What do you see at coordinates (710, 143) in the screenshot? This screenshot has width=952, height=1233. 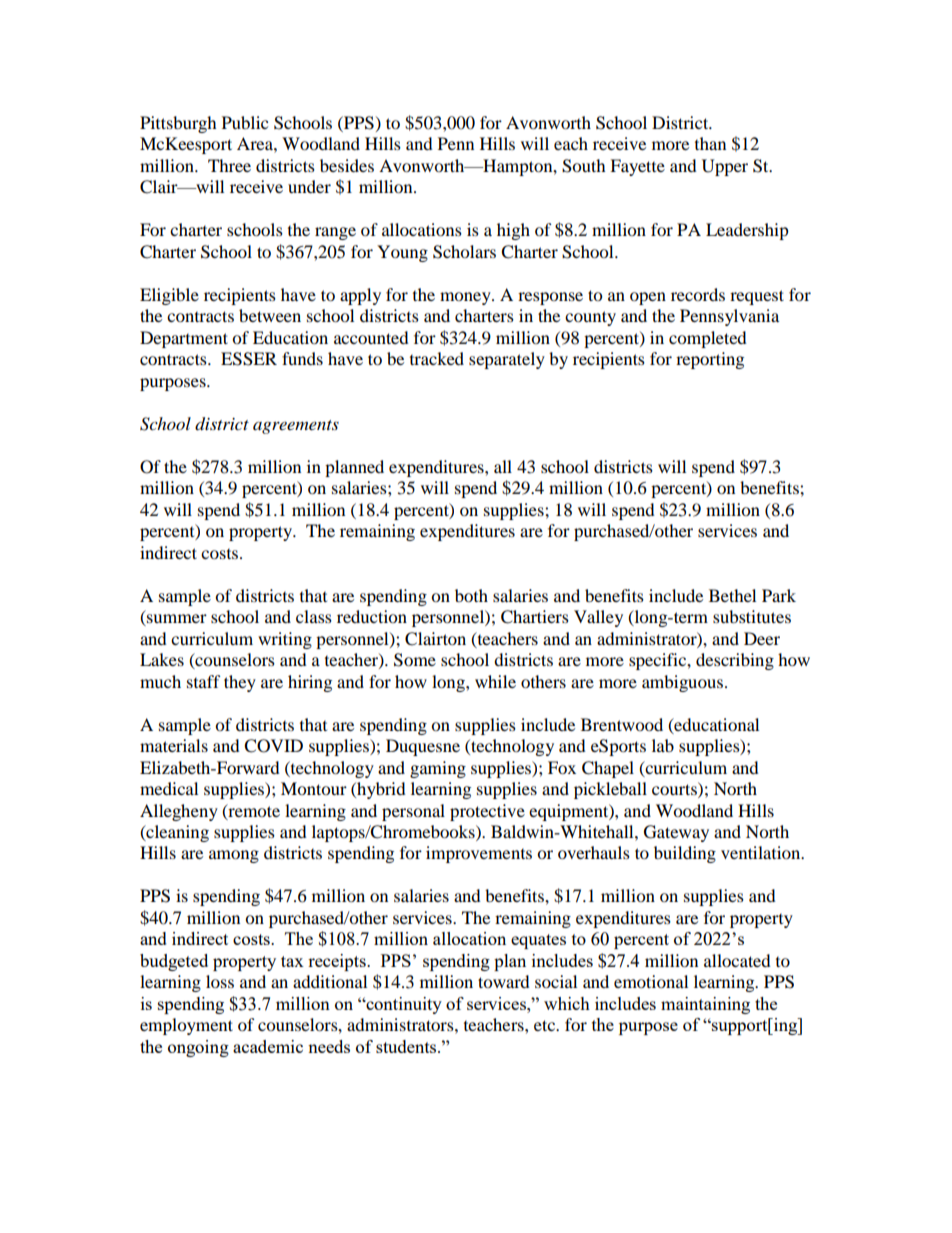 I see `than` at bounding box center [710, 143].
